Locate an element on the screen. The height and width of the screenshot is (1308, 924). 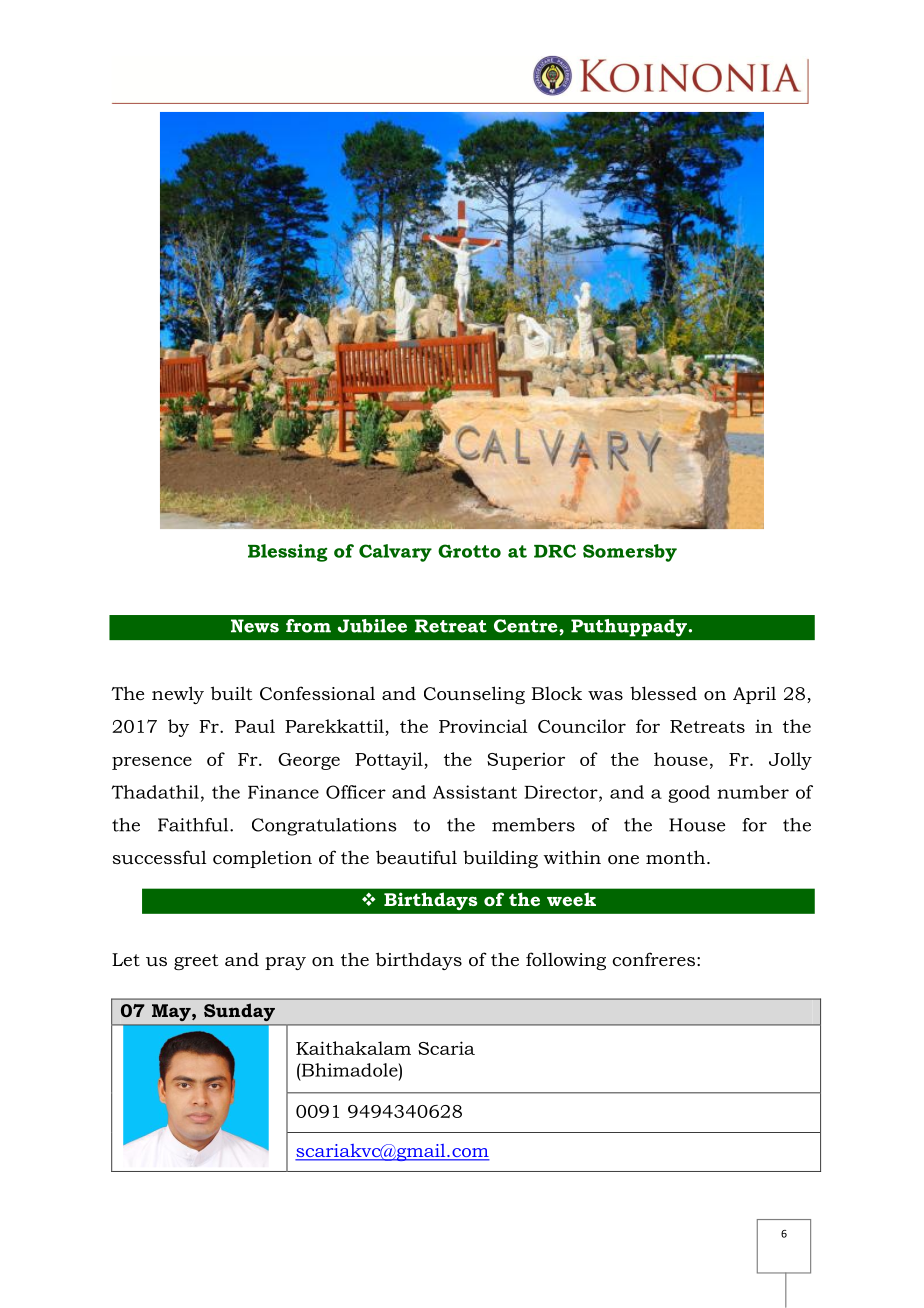
Grotto is located at coordinates (469, 551).
